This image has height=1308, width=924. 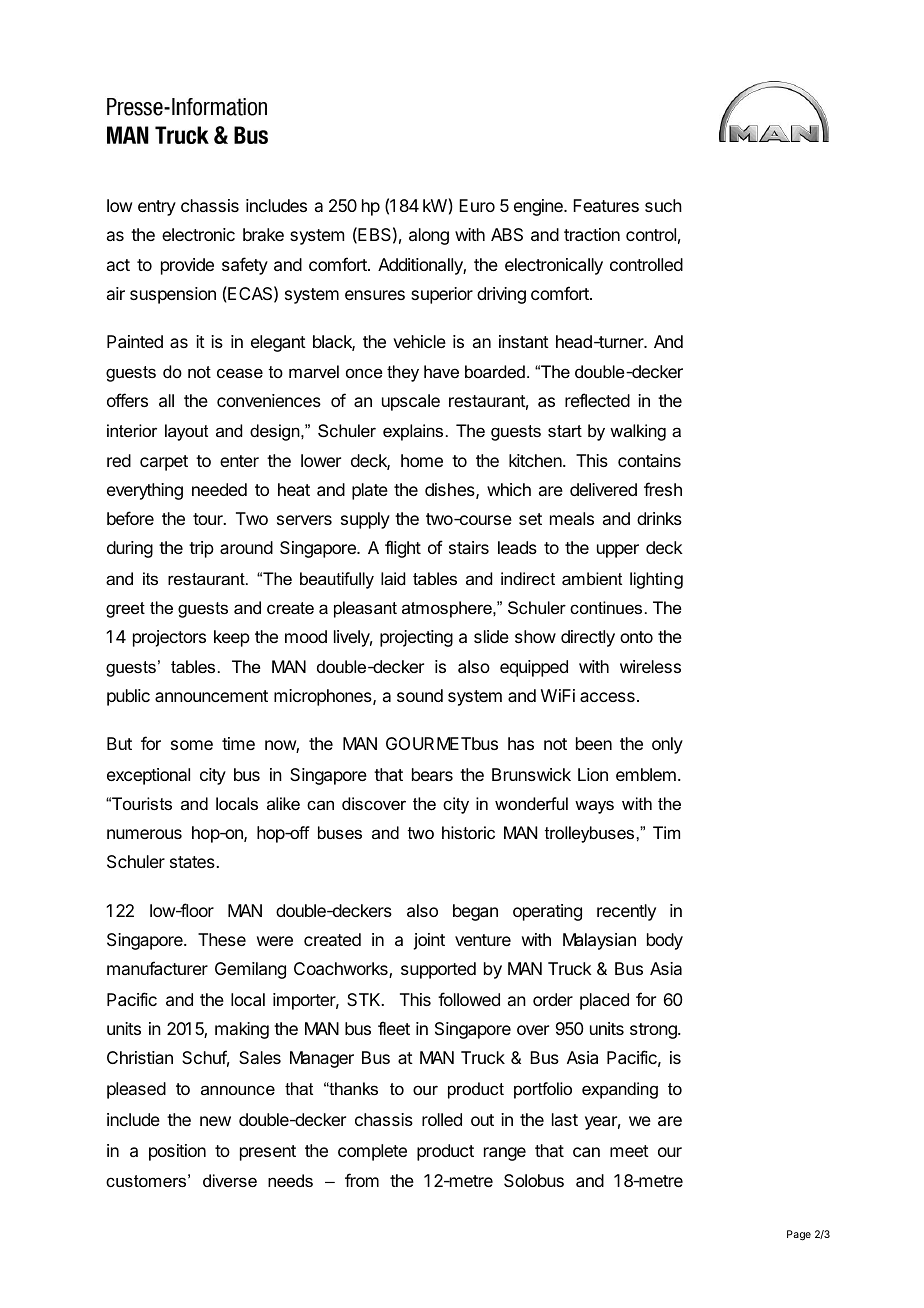 I want to click on sound, so click(x=420, y=695).
